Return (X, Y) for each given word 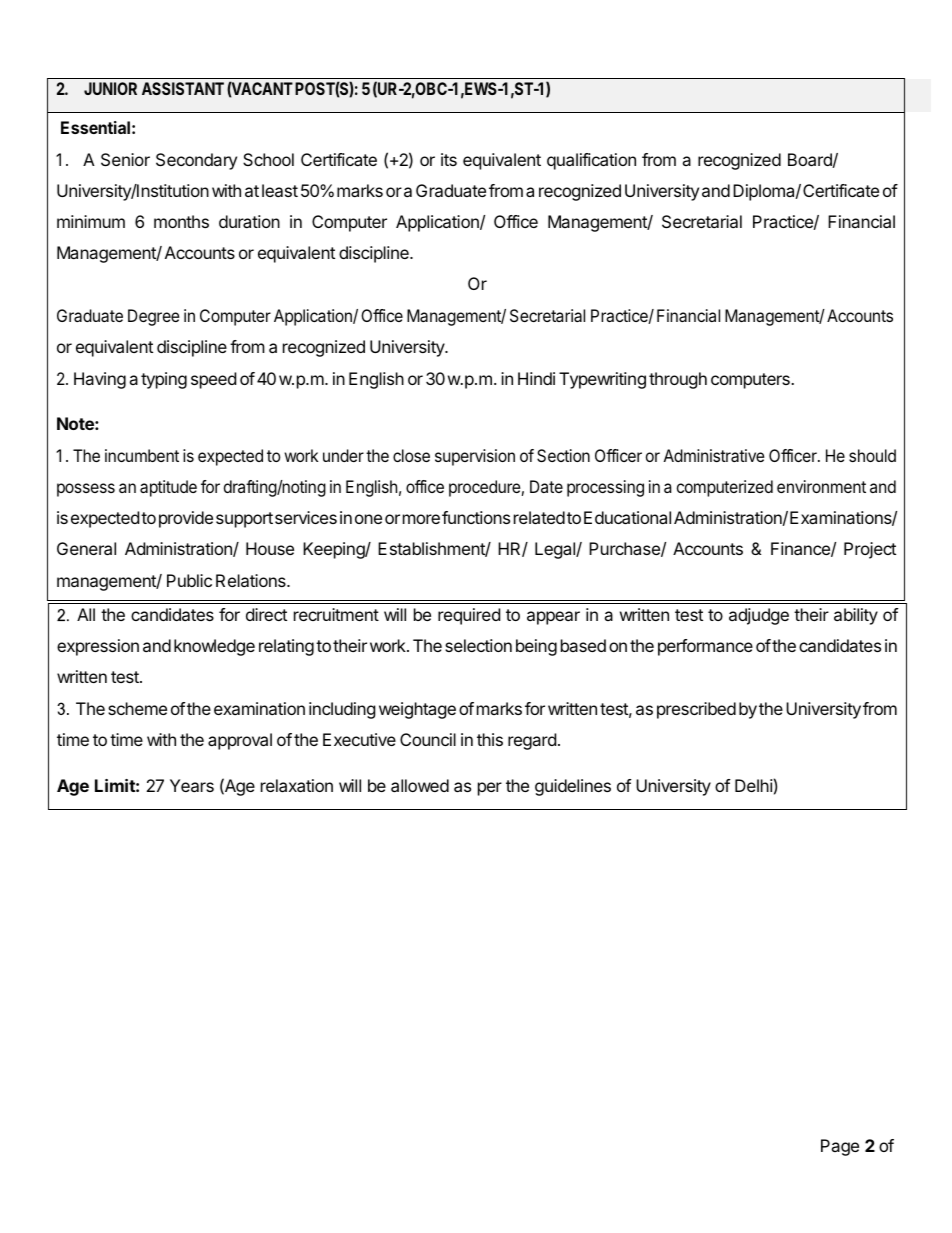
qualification (591, 161)
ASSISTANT (183, 88)
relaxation (297, 785)
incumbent (142, 455)
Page (840, 1147)
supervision (475, 457)
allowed (420, 785)
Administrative (714, 455)
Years (192, 785)
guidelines (573, 787)
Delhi (754, 785)
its (449, 159)
